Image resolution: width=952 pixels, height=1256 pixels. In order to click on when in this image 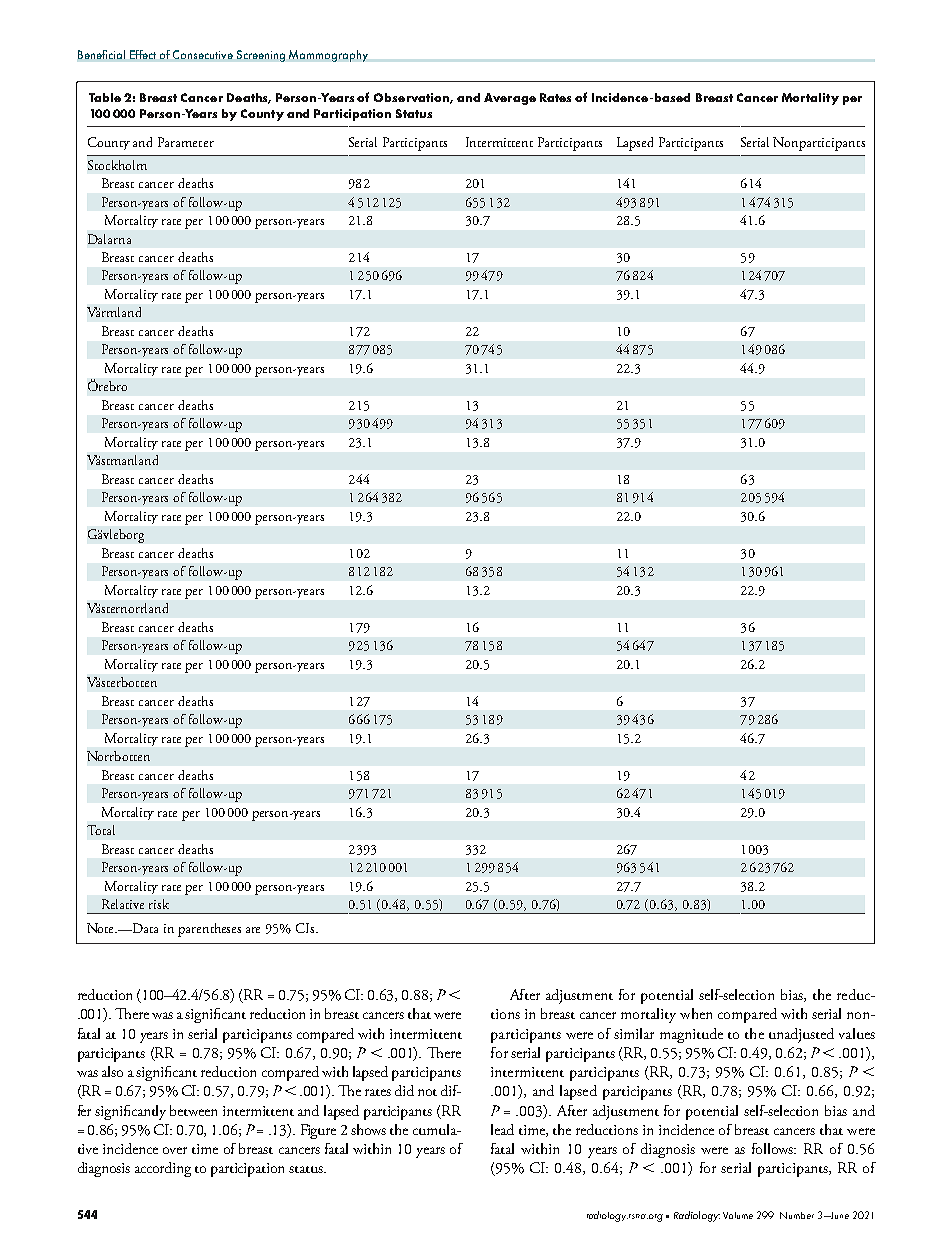, I will do `click(696, 1013)`.
